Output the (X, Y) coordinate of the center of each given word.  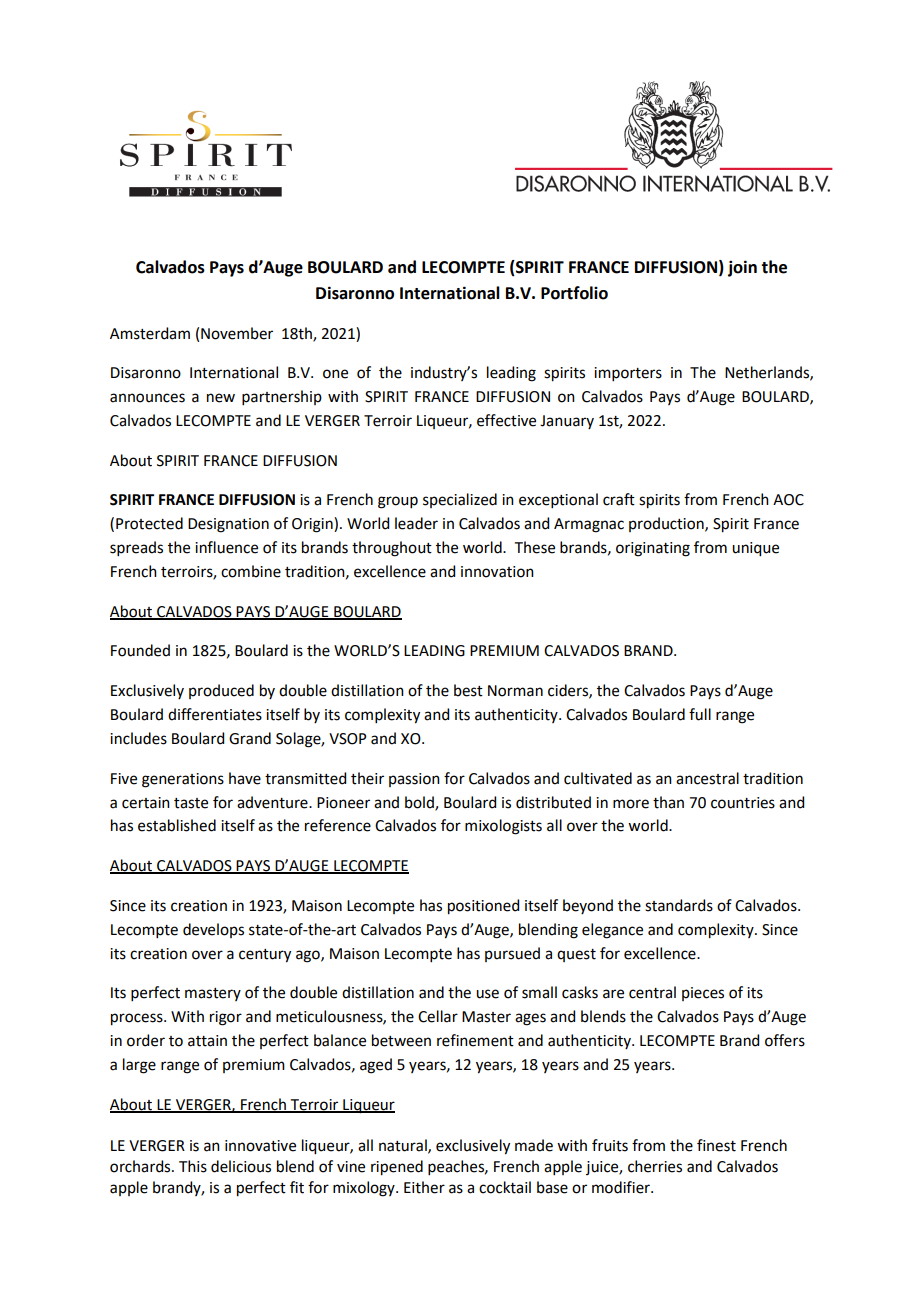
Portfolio (574, 293)
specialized (460, 500)
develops (213, 930)
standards (679, 905)
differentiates (215, 714)
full (700, 714)
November (237, 333)
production (667, 524)
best (468, 690)
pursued (512, 954)
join (742, 268)
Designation (228, 525)
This (193, 1166)
